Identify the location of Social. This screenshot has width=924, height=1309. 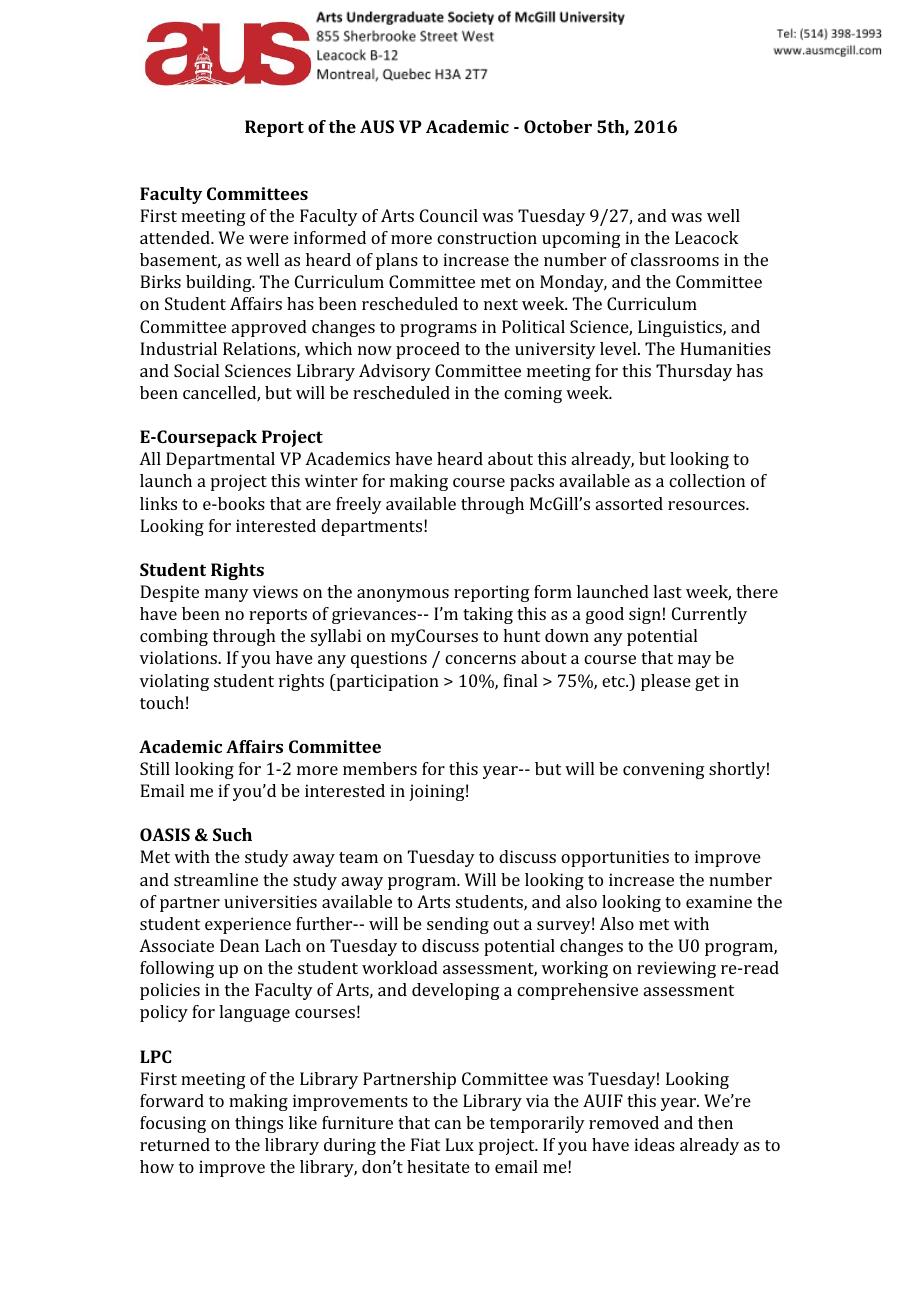
(196, 370).
